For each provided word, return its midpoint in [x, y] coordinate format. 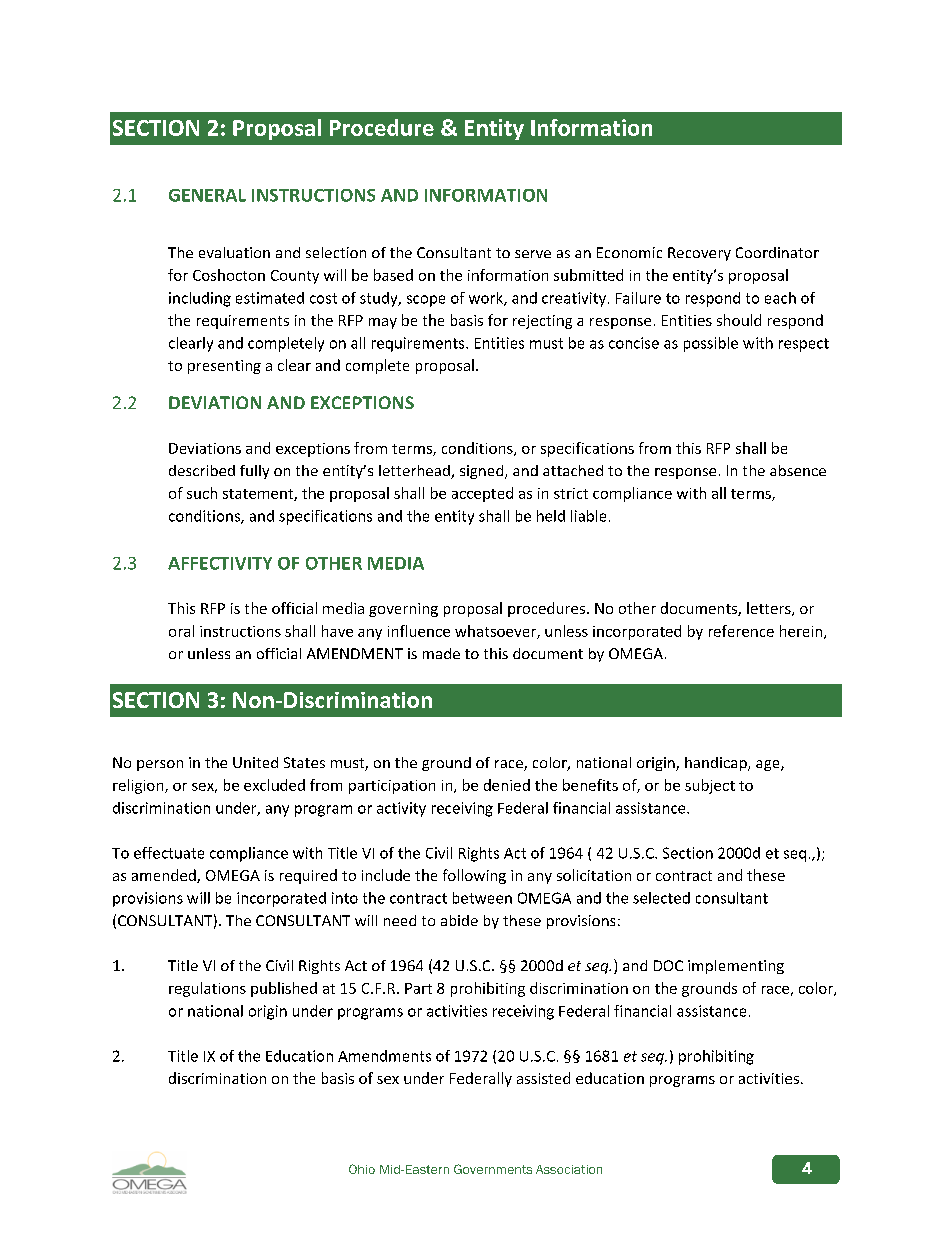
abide [459, 920]
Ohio [362, 1169]
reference [741, 631]
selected [661, 898]
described [202, 470]
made [441, 653]
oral [181, 631]
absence [798, 470]
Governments [493, 1169]
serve [533, 254]
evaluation [234, 252]
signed [483, 472]
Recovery [699, 254]
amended [165, 876]
